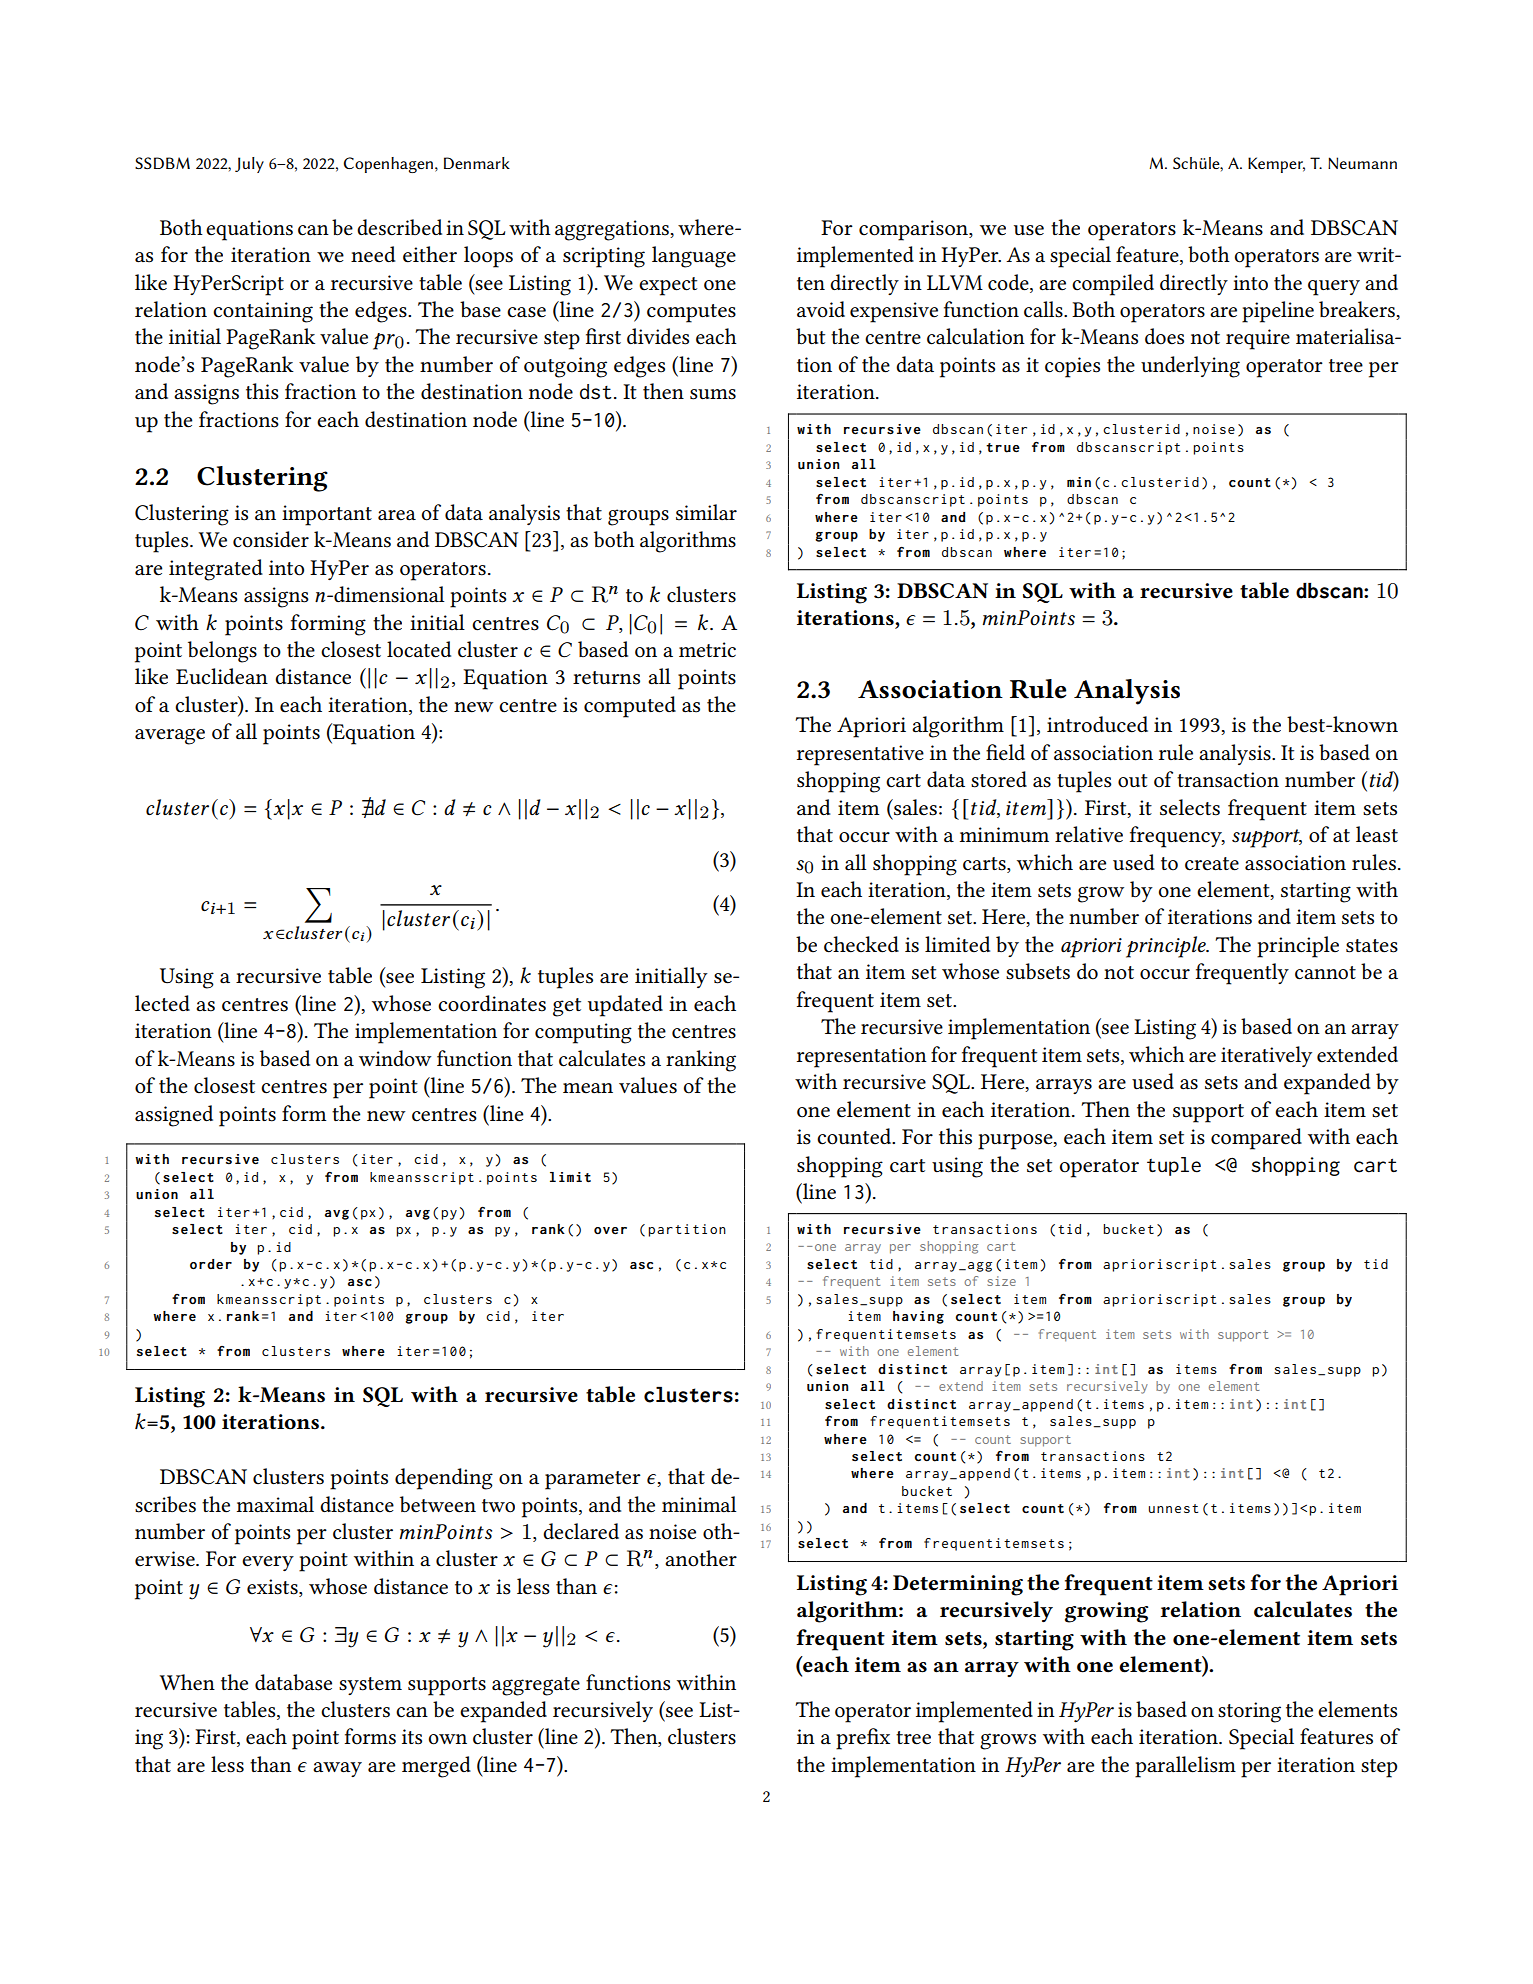  Describe the element at coordinates (271, 539) in the image. I see `consider` at that location.
